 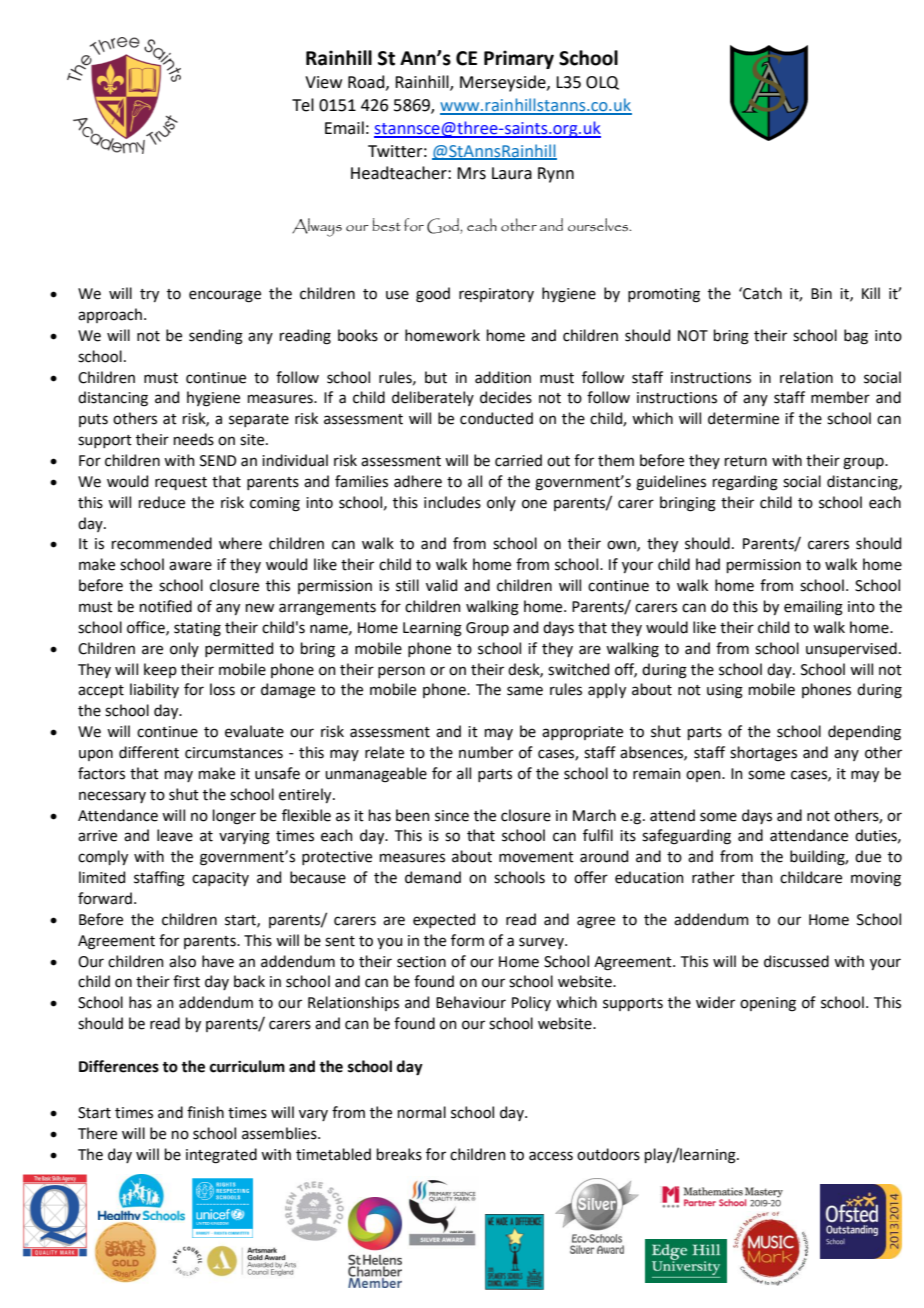 I want to click on determine, so click(x=743, y=418).
